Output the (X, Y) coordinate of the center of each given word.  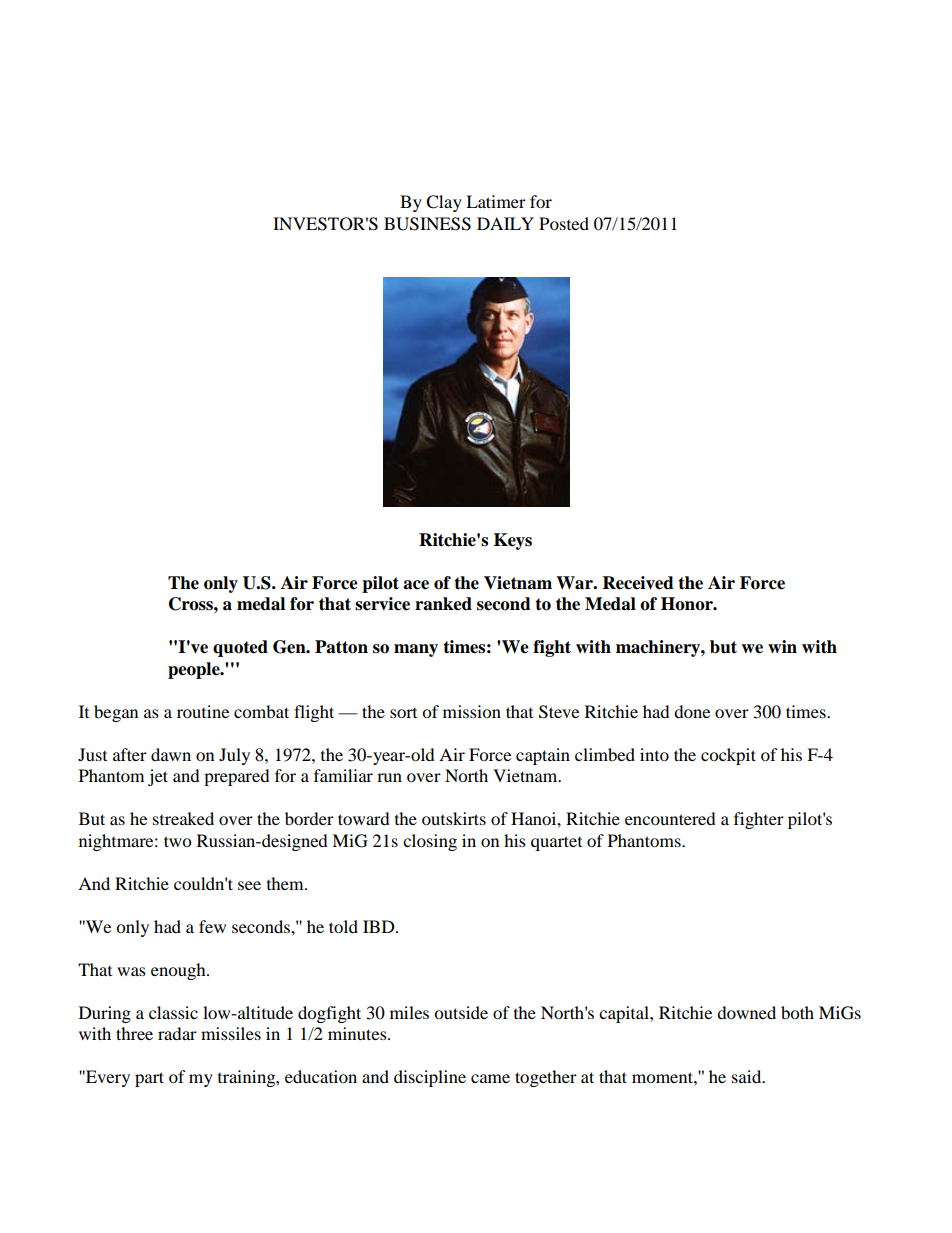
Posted (564, 223)
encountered (670, 818)
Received (638, 583)
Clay (444, 203)
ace (416, 585)
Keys (513, 541)
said (748, 1076)
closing (430, 842)
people (195, 670)
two (177, 841)
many (416, 650)
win (782, 646)
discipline (430, 1078)
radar (177, 1033)
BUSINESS (427, 224)
